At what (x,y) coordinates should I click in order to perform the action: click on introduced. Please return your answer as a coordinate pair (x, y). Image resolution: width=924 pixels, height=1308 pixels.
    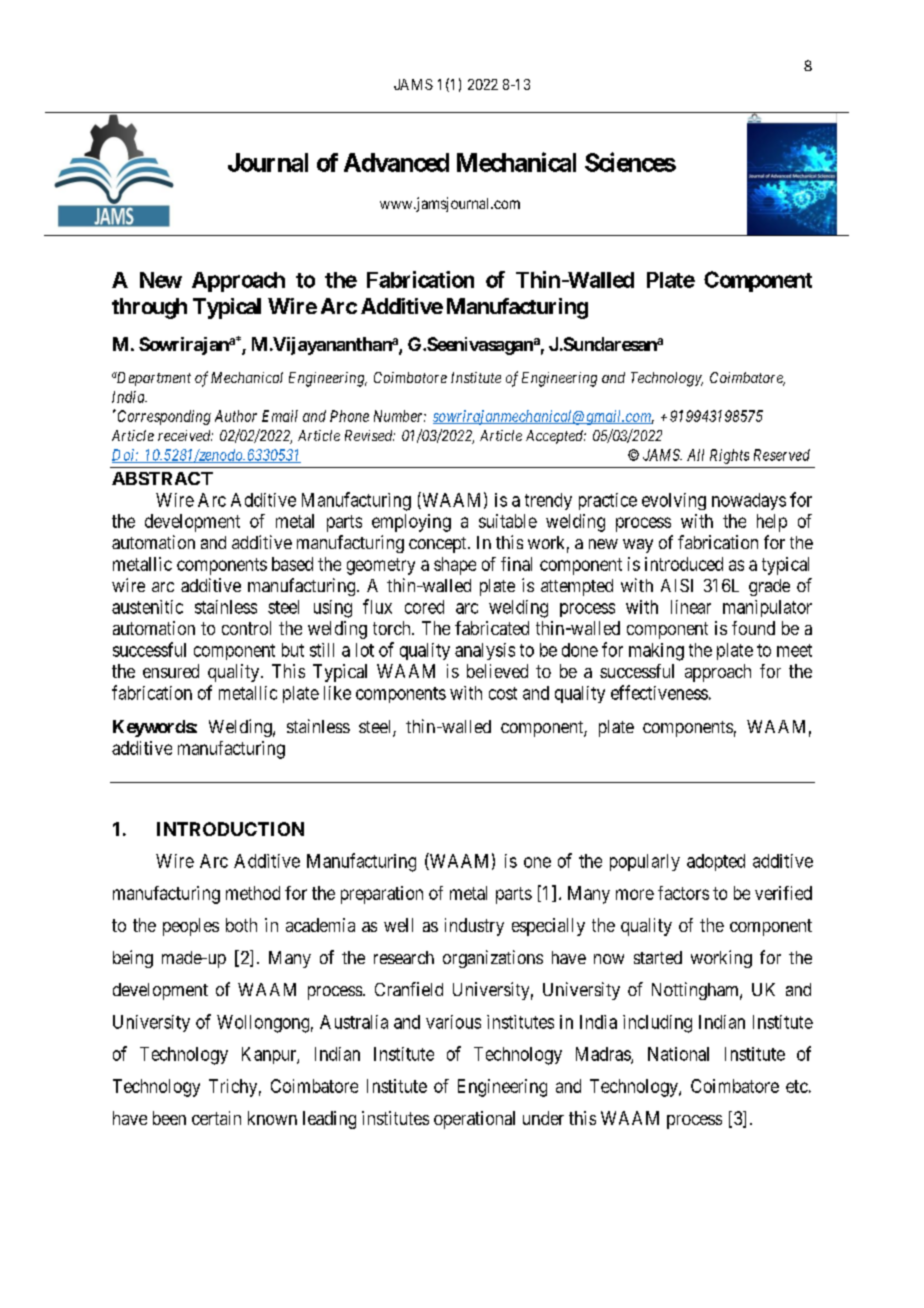
    Looking at the image, I should click on (684, 564).
